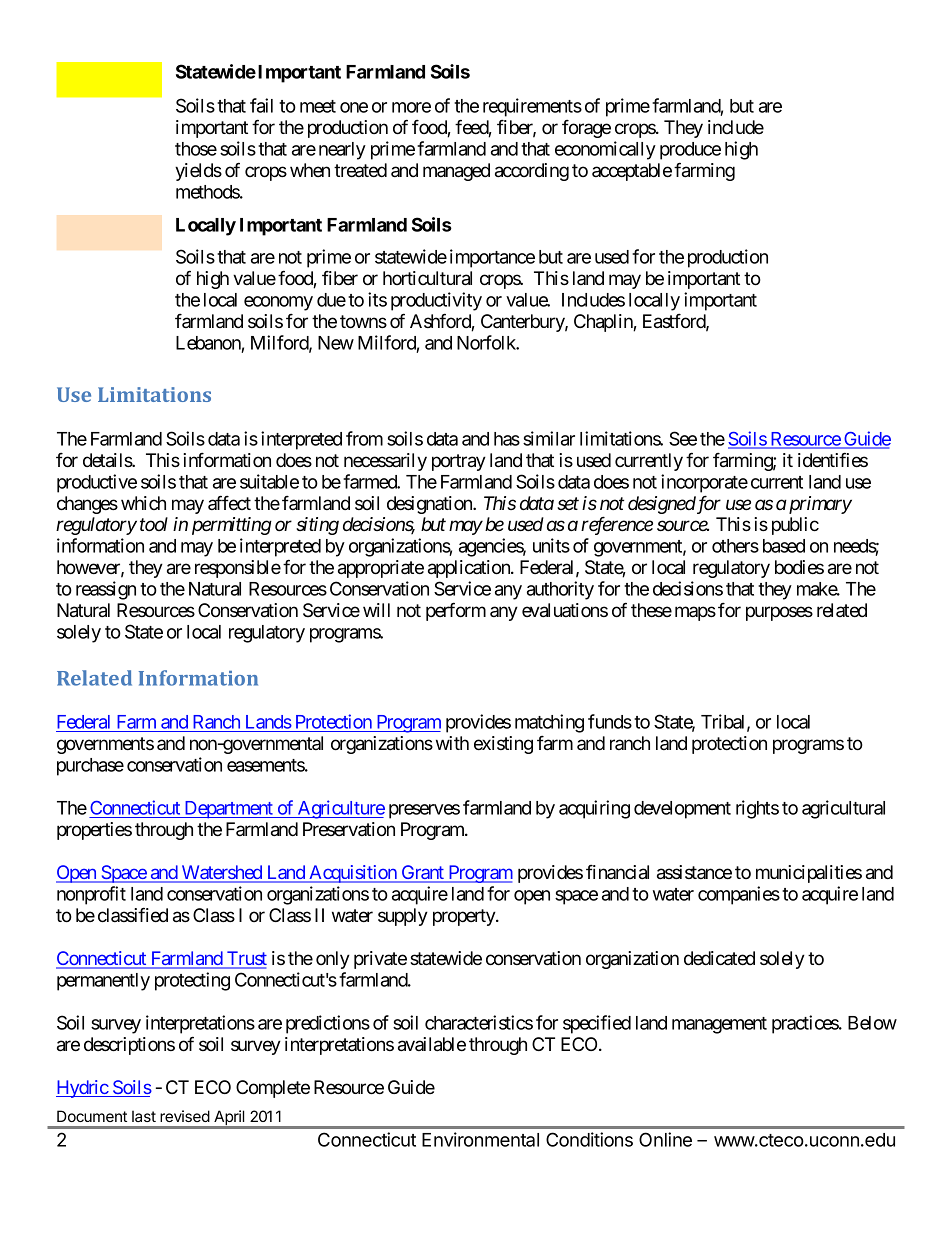  I want to click on economy, so click(278, 303).
